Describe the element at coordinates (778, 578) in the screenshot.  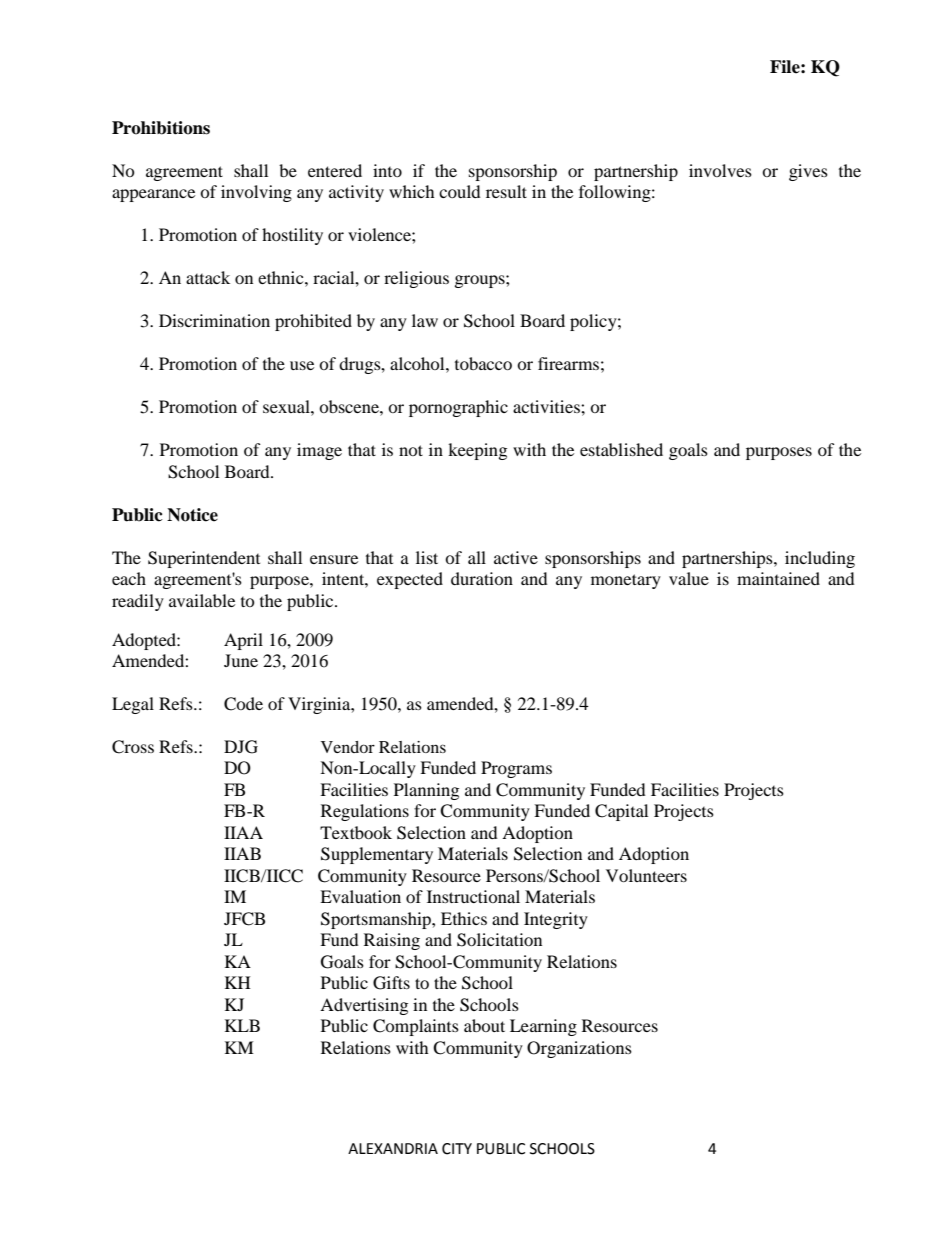
I see `maintained` at that location.
